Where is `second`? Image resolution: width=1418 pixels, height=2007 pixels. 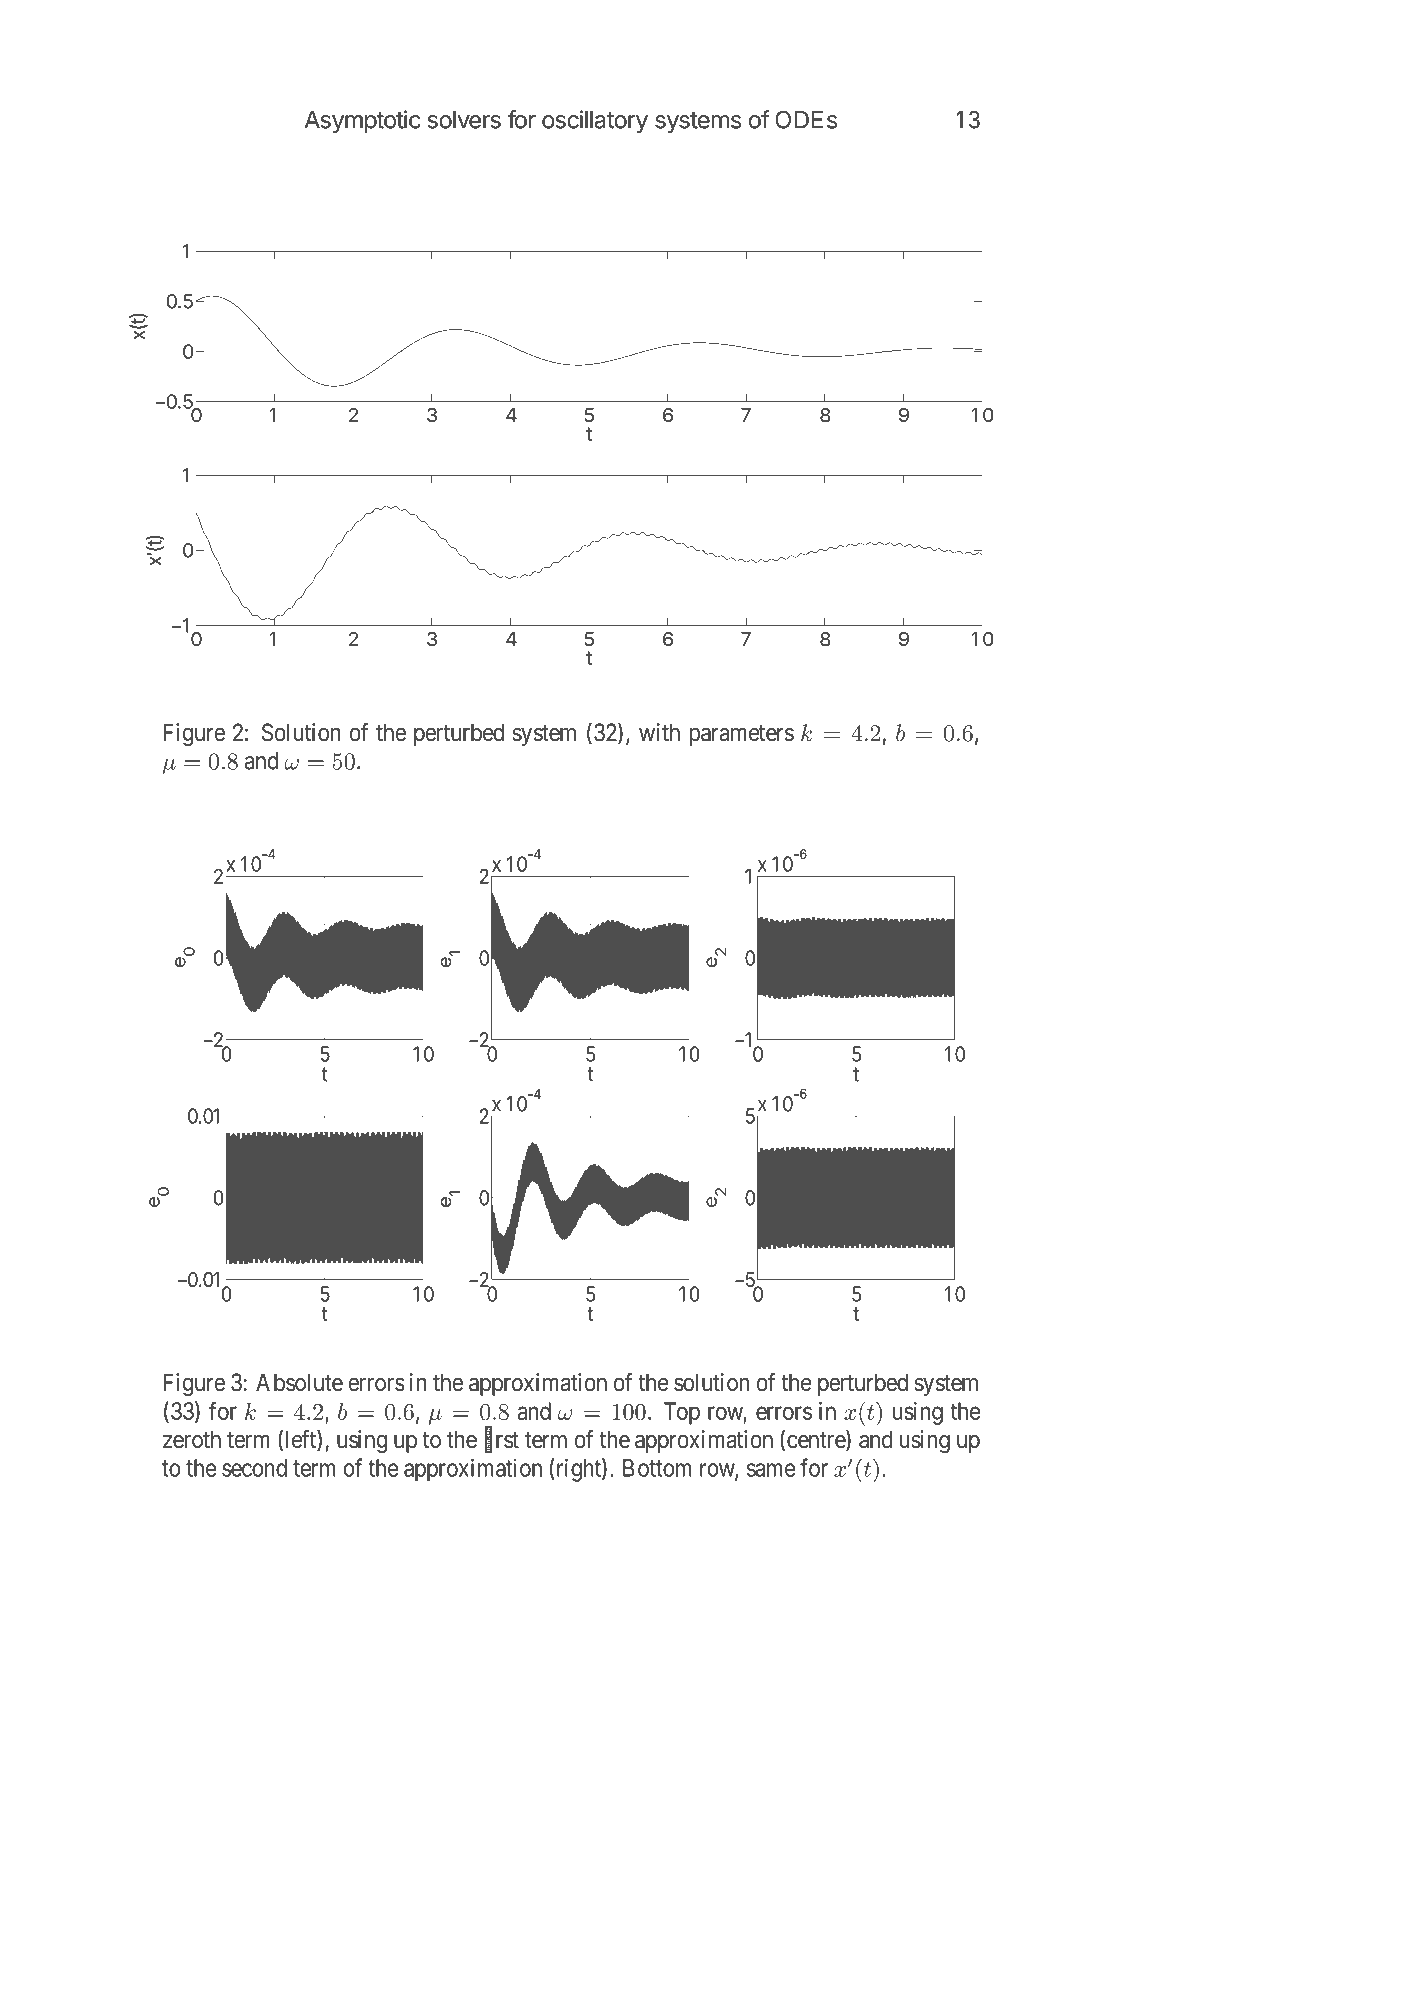
second is located at coordinates (254, 1468).
